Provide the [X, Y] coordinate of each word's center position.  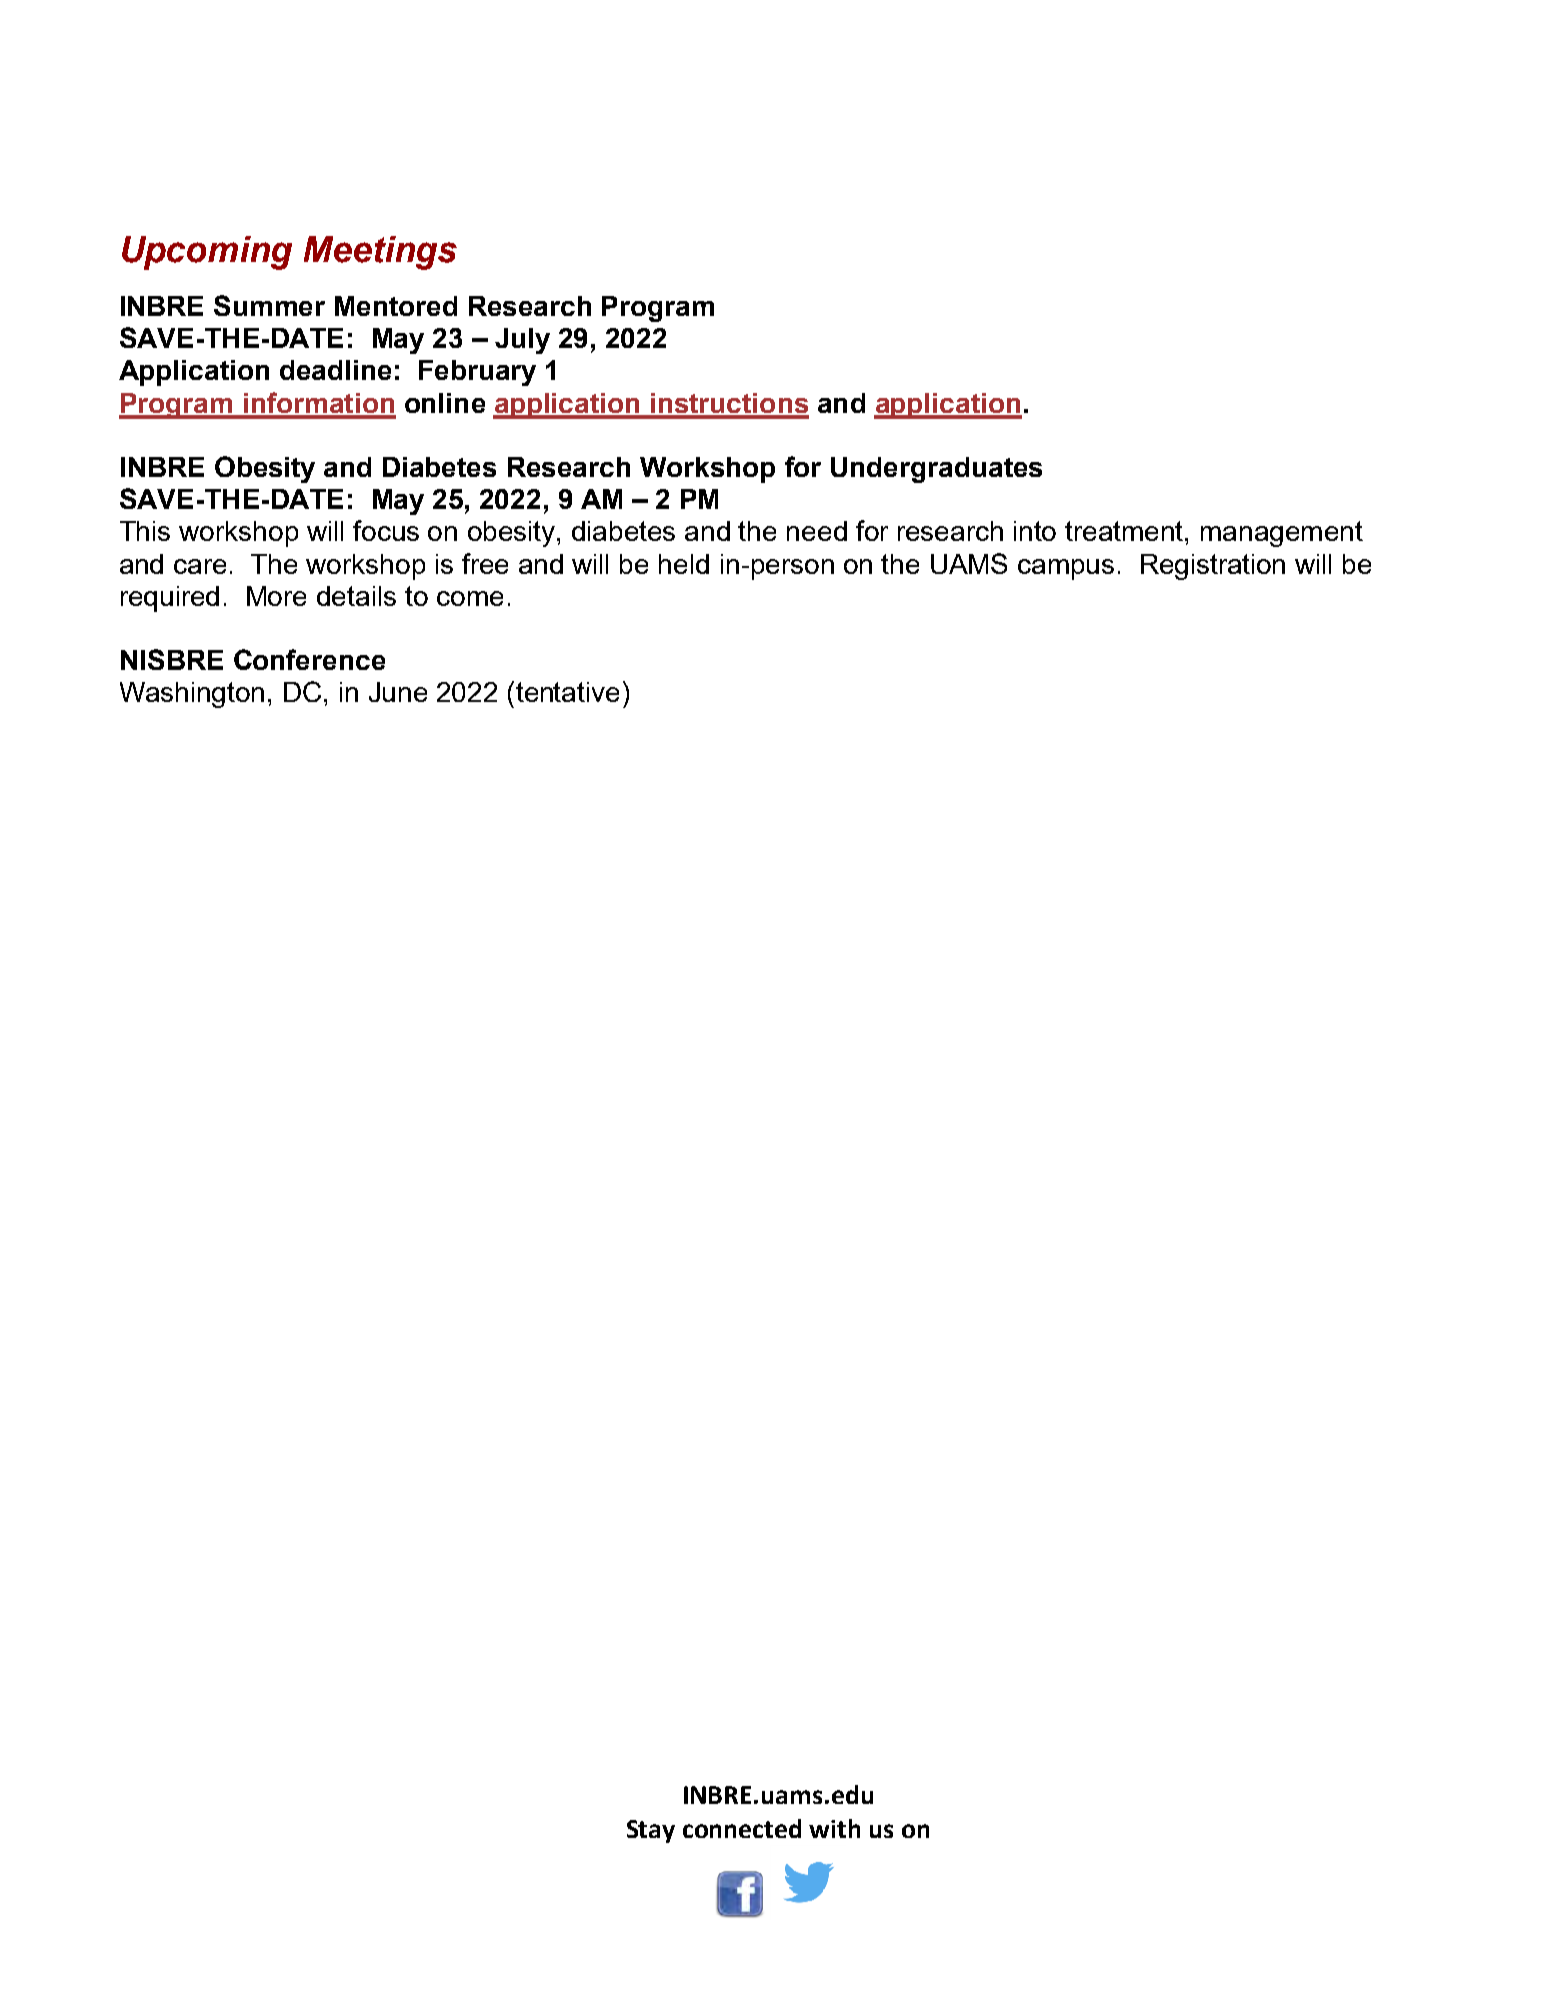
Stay [651, 1831]
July [522, 341]
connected [742, 1828]
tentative [567, 692]
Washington [192, 695]
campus [1066, 569]
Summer [269, 305]
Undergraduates [936, 470]
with [834, 1828]
